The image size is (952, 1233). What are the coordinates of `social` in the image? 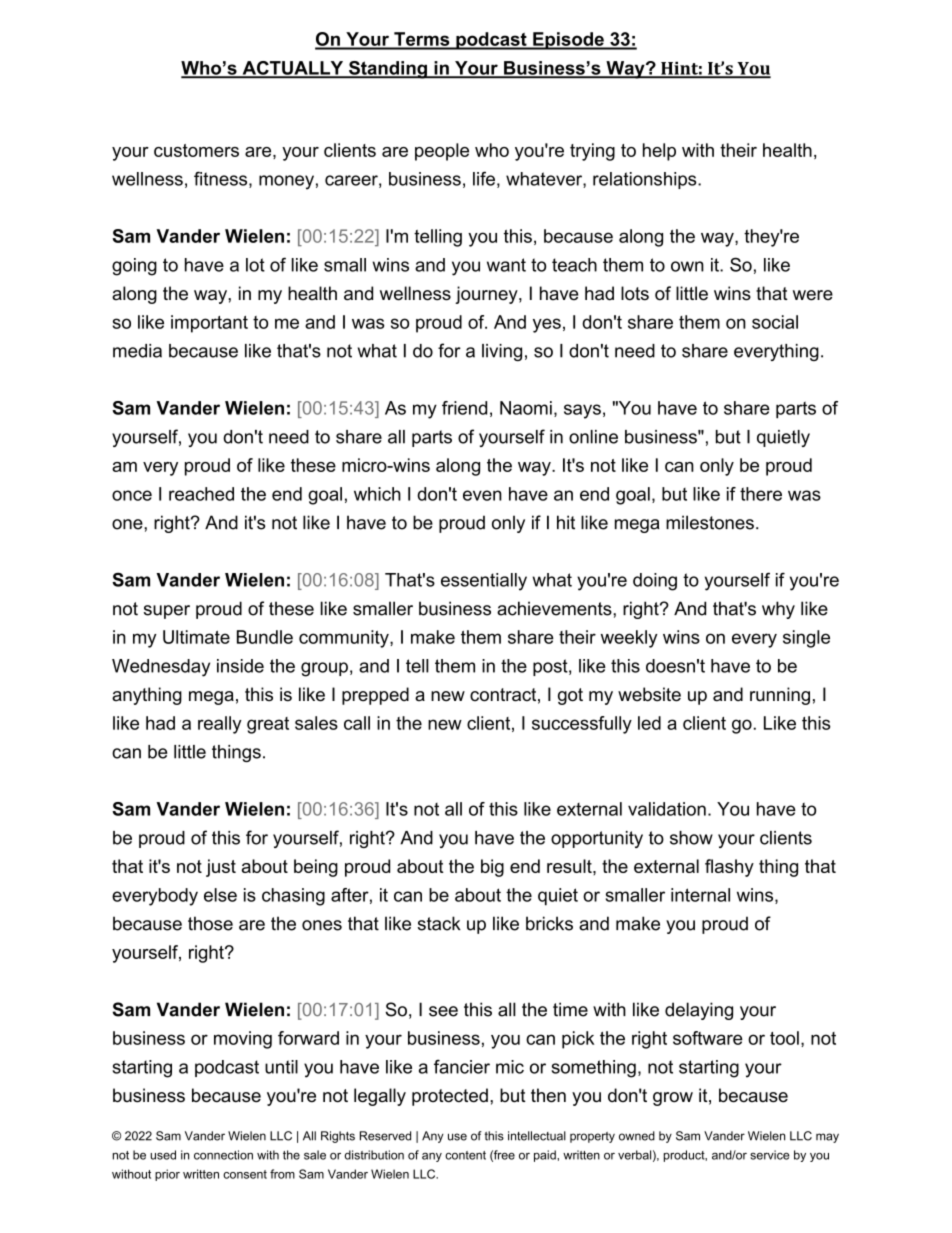 It's located at (775, 322).
